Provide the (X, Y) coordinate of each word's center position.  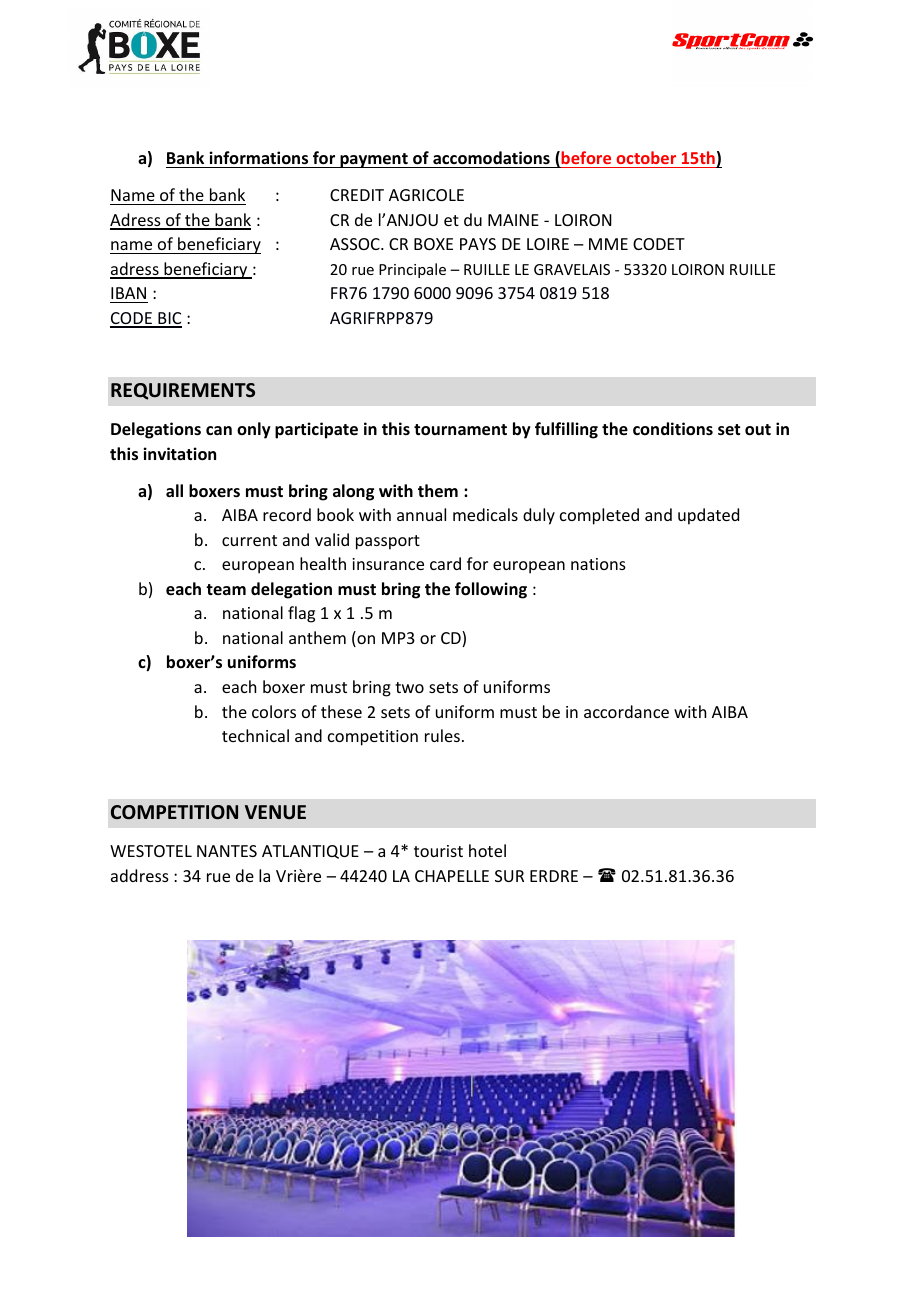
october (646, 157)
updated (708, 516)
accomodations (491, 158)
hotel (487, 850)
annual (421, 514)
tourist (438, 851)
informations (258, 158)
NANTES (227, 851)
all (174, 490)
